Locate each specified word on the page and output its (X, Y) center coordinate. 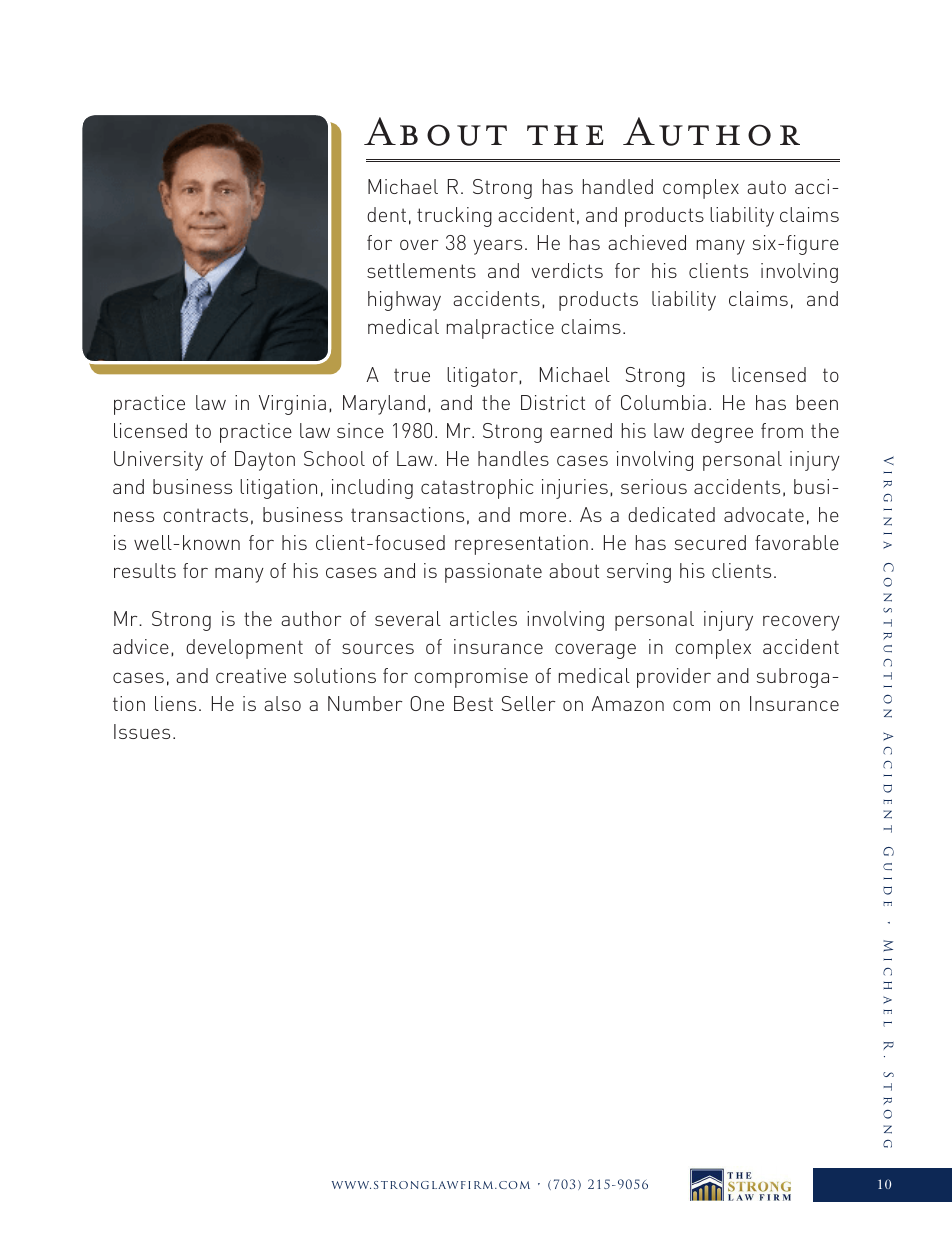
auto (766, 187)
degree (722, 433)
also (282, 703)
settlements (421, 270)
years (497, 247)
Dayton (265, 461)
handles (513, 458)
